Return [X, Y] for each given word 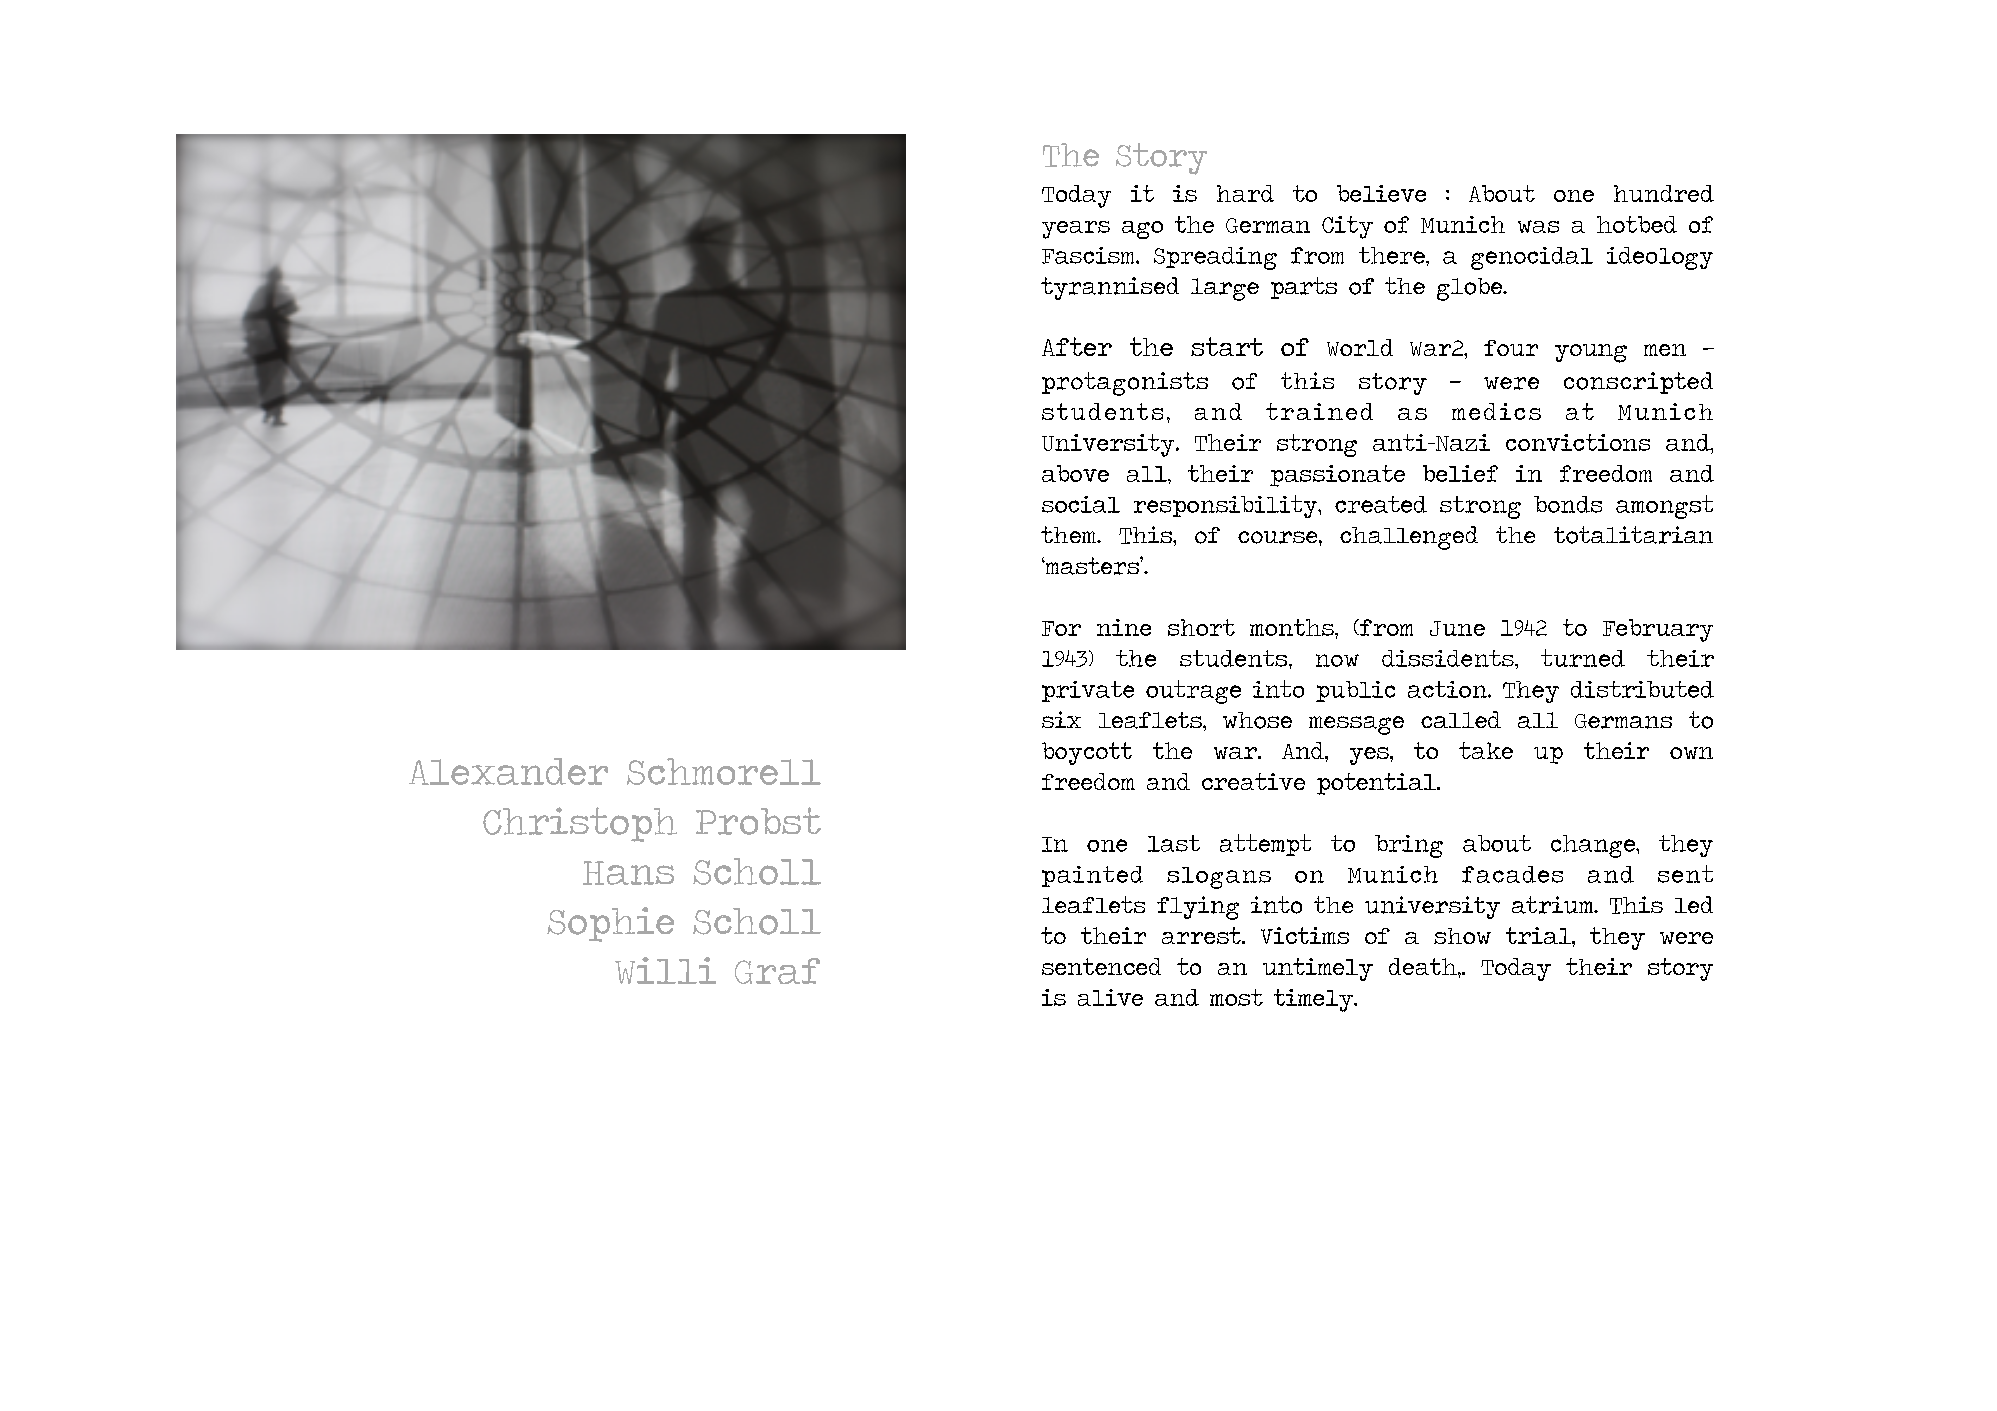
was [1538, 226]
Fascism [1089, 255]
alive [1110, 997]
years [1076, 230]
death [1424, 966]
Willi [665, 970]
